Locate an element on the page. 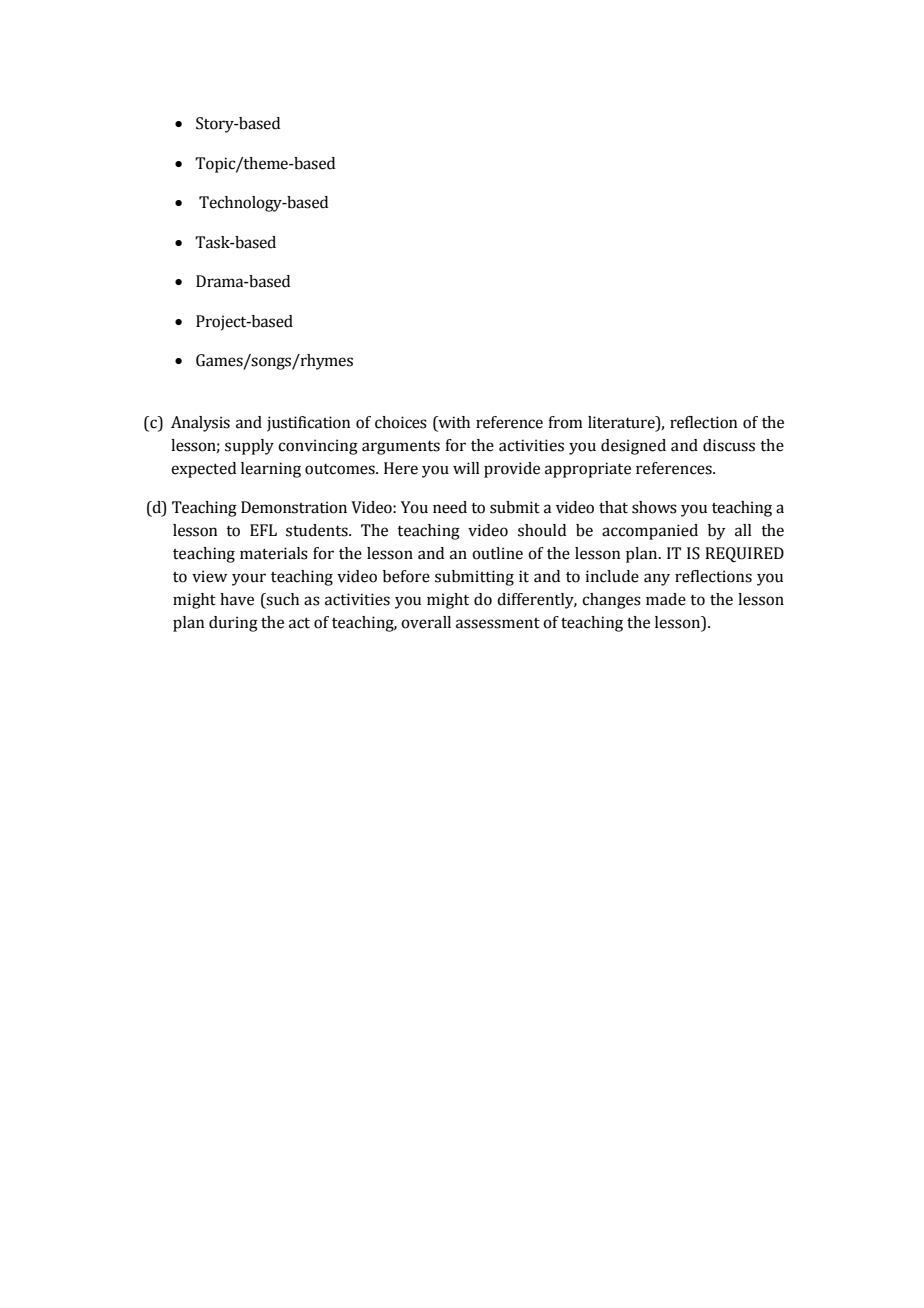 This page has height=1308, width=924. with is located at coordinates (453, 422).
